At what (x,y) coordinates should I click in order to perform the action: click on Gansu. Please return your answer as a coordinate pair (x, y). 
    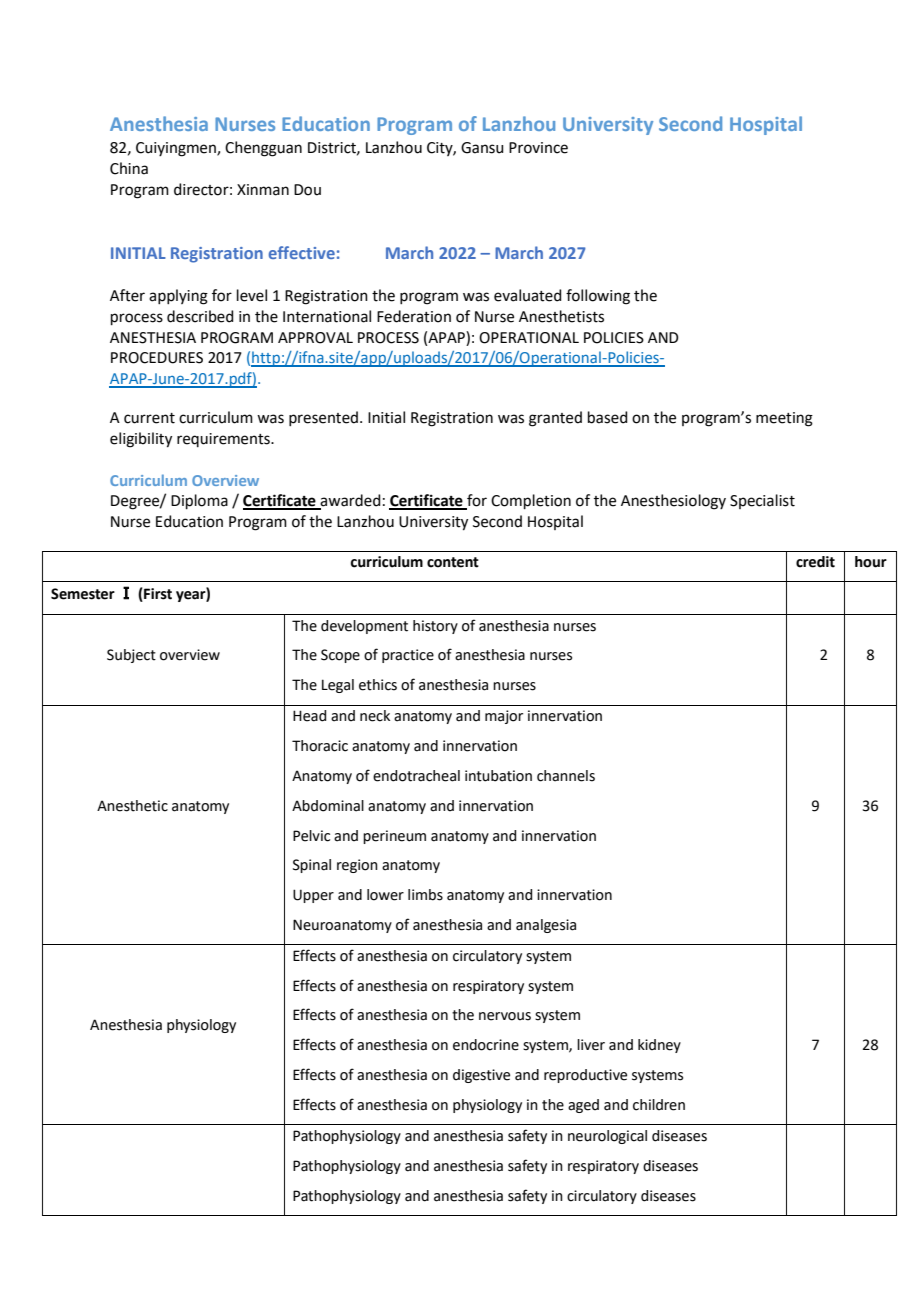
    Looking at the image, I should click on (482, 148).
